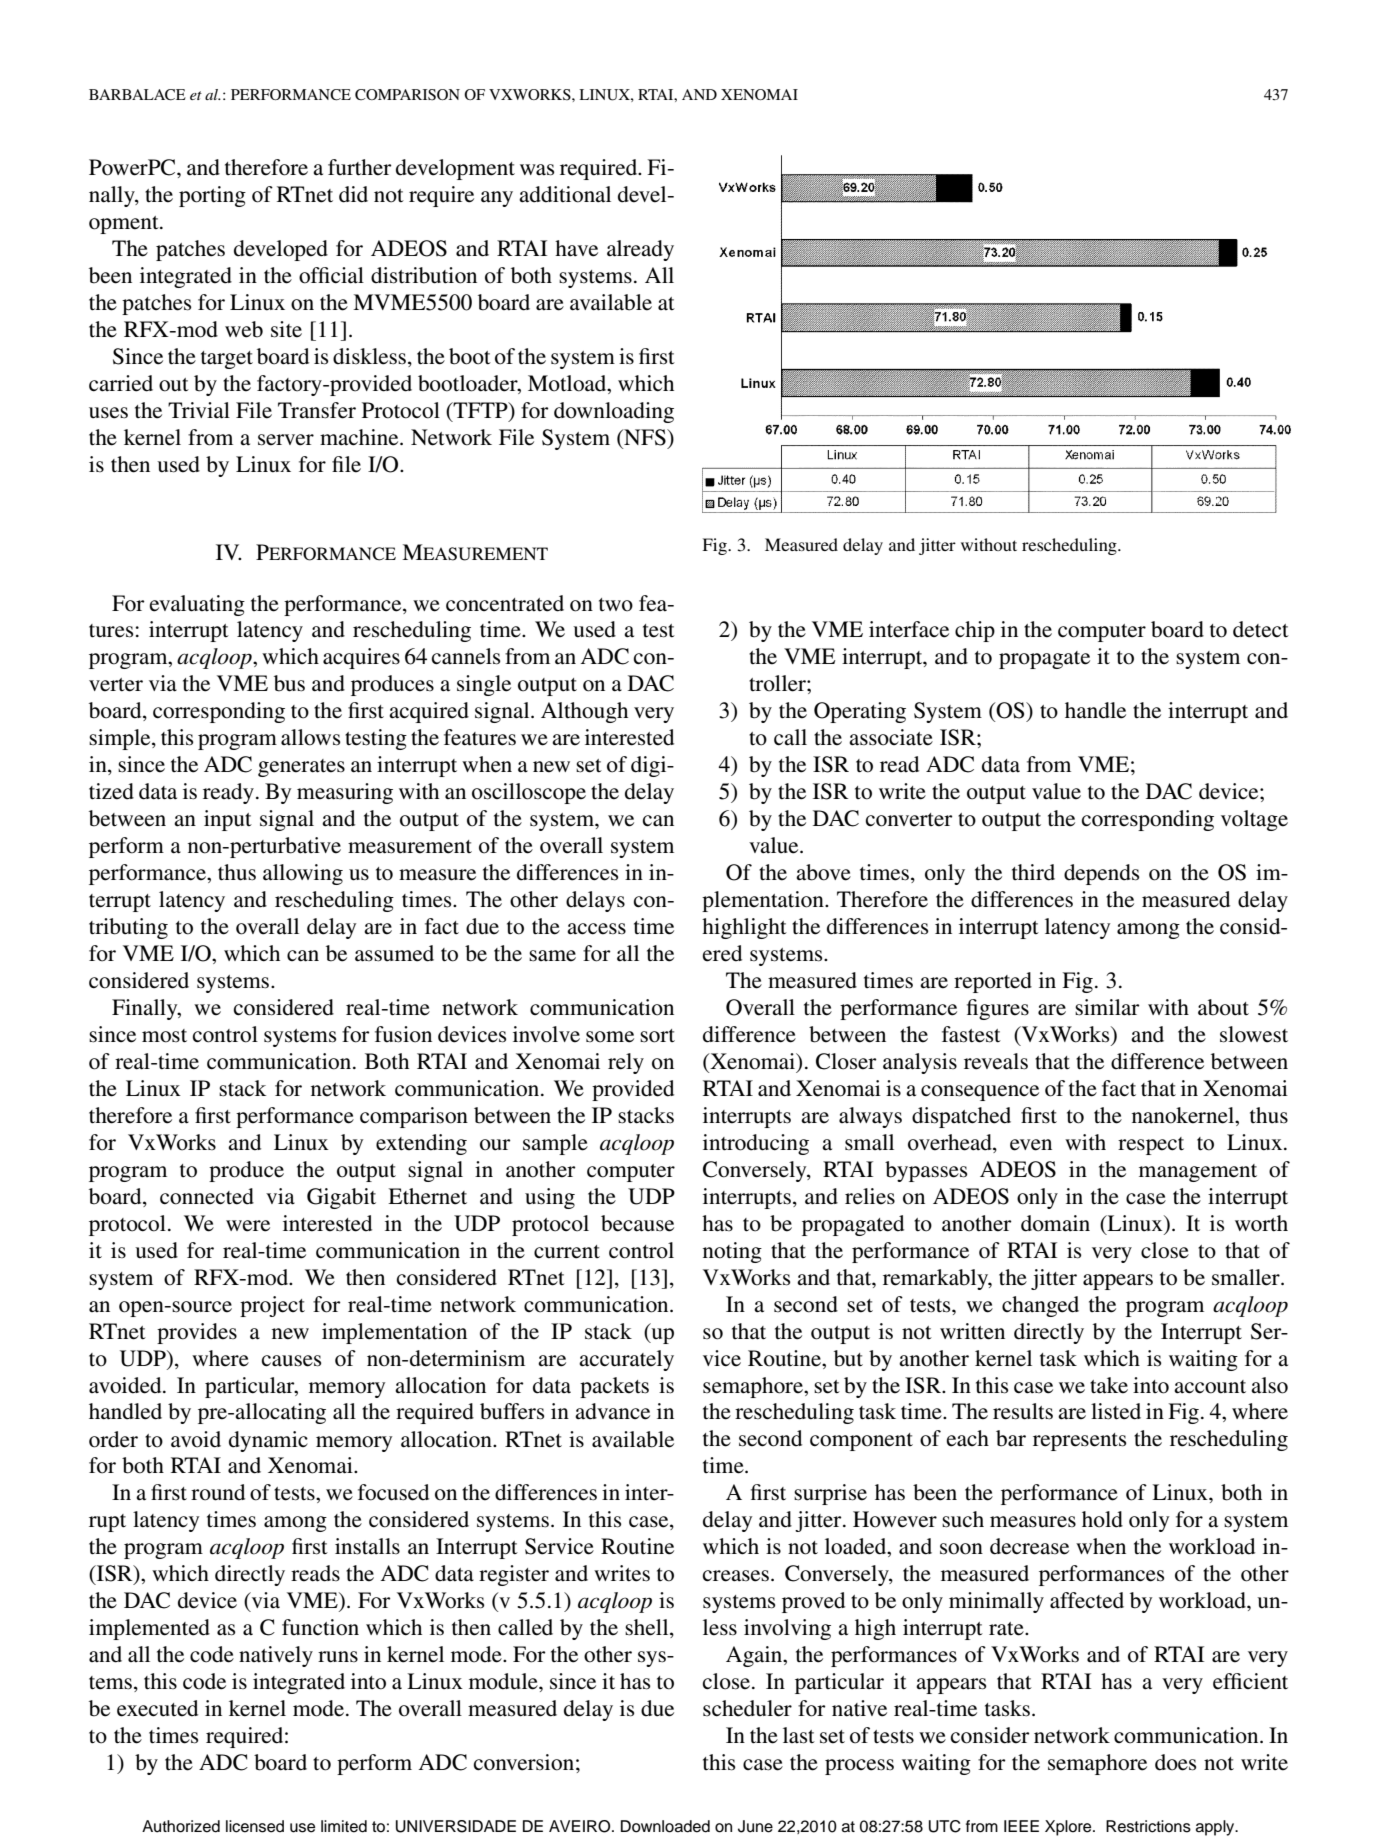  What do you see at coordinates (1109, 1385) in the page?
I see `take` at bounding box center [1109, 1385].
